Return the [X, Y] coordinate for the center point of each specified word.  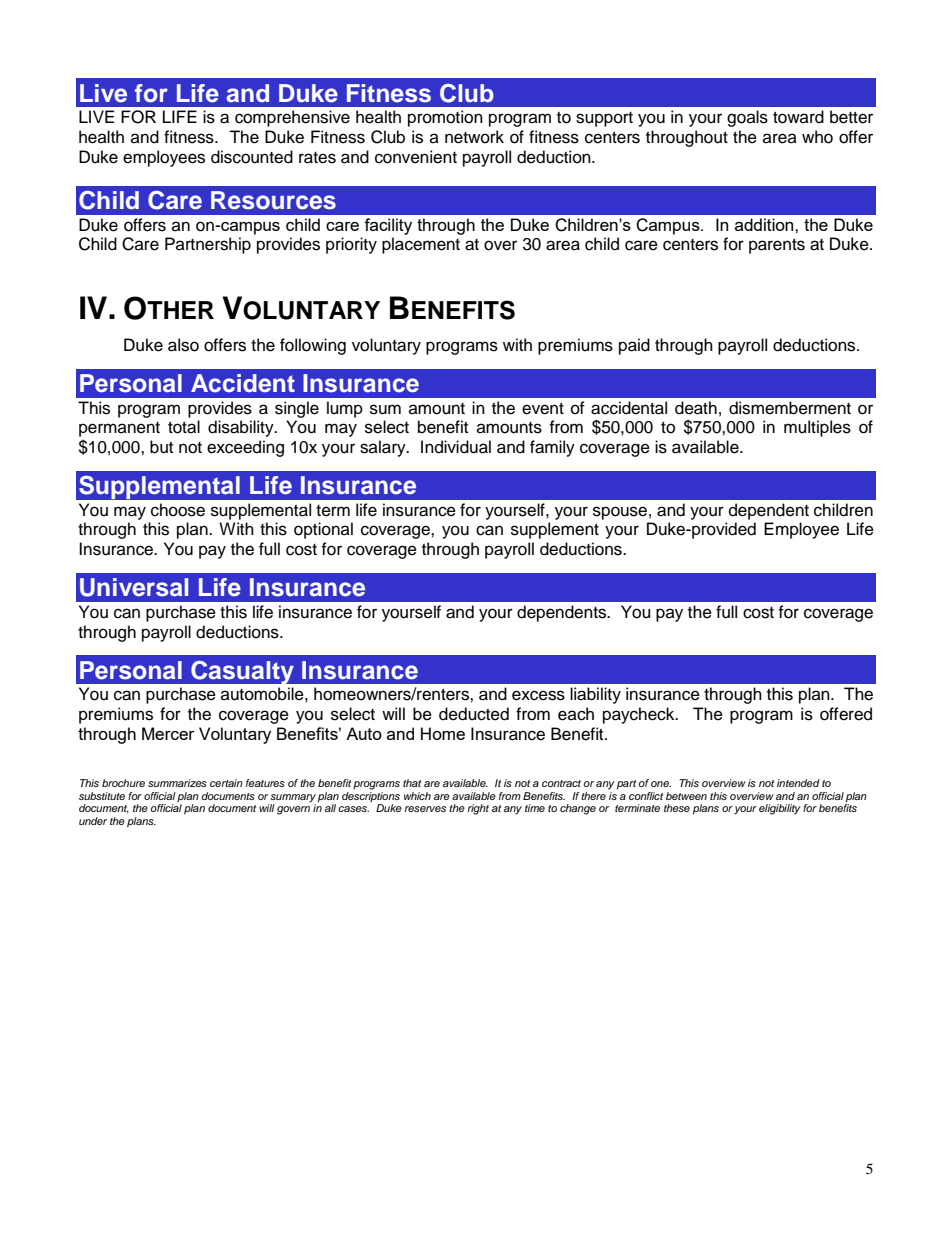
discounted [252, 157]
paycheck [640, 715]
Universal [134, 587]
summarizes [177, 783]
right [478, 809]
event [543, 409]
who [817, 137]
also [183, 345]
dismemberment [790, 408]
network [474, 137]
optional [323, 530]
